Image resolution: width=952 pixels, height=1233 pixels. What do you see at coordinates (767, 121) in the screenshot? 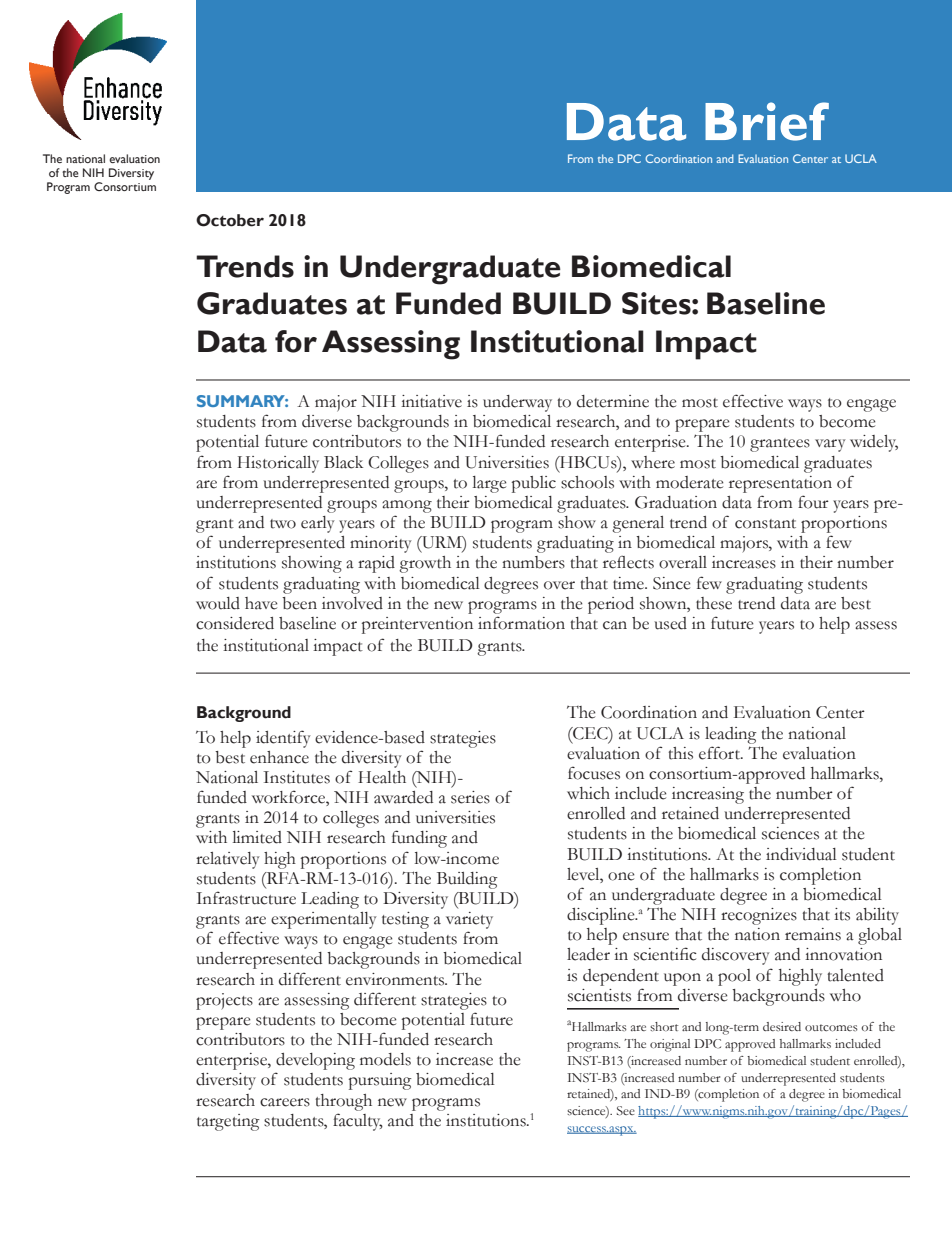
I see `Brief` at bounding box center [767, 121].
